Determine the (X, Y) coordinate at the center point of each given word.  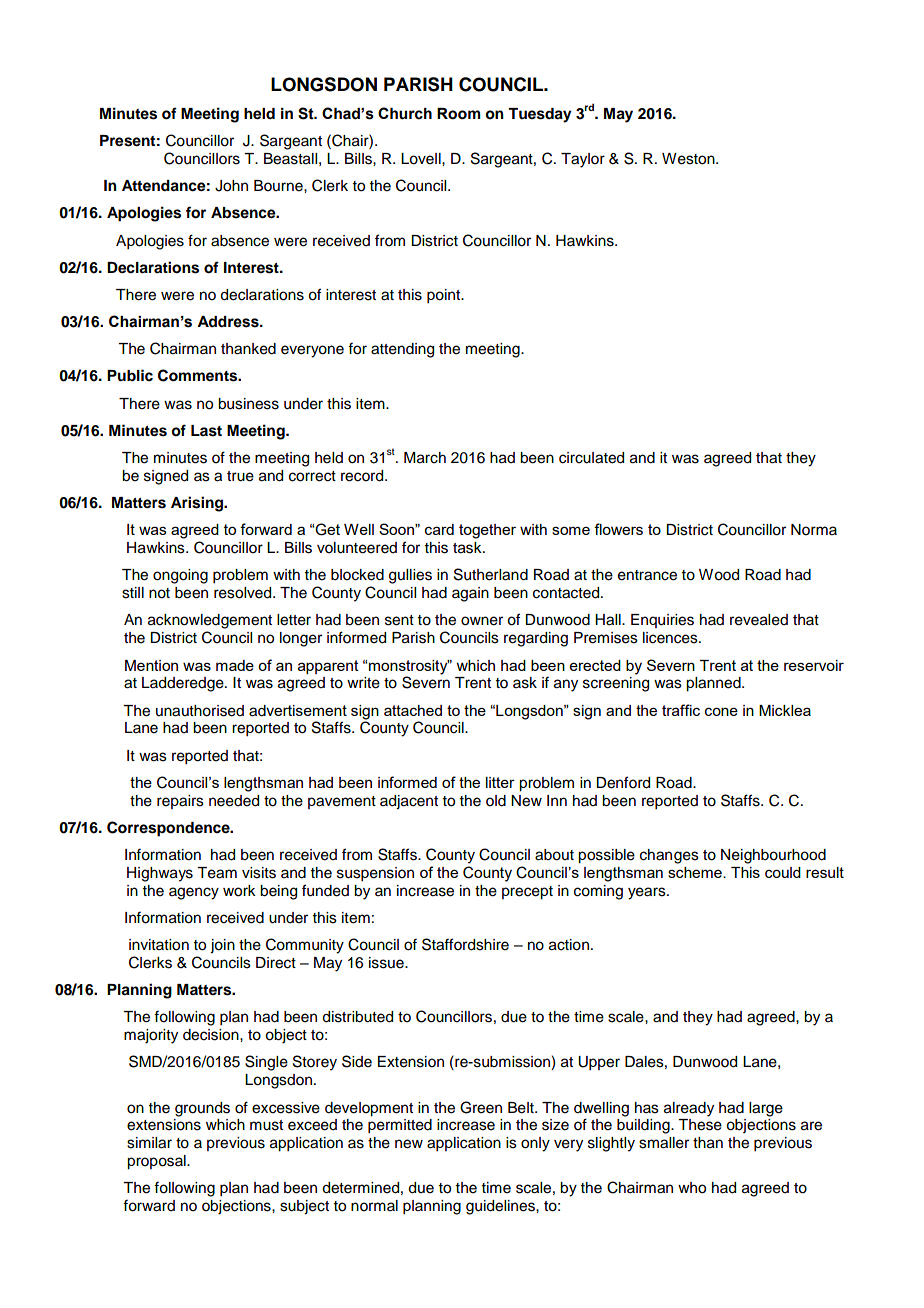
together (487, 531)
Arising (198, 504)
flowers (618, 529)
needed (234, 801)
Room (459, 114)
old (496, 801)
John (231, 186)
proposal (157, 1162)
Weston (689, 159)
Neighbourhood (773, 856)
